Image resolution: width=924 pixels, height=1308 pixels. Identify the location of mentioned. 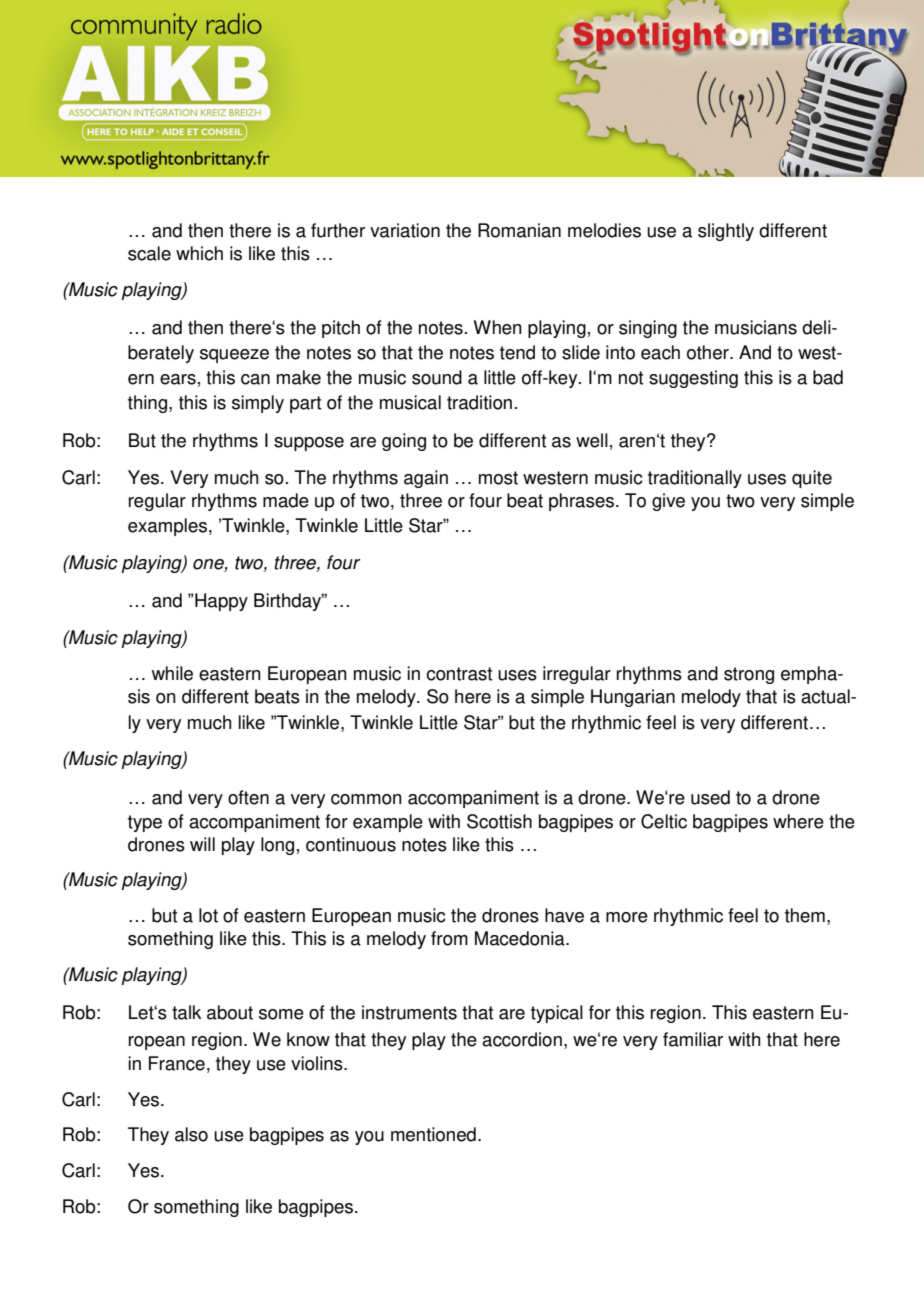
(433, 1134).
